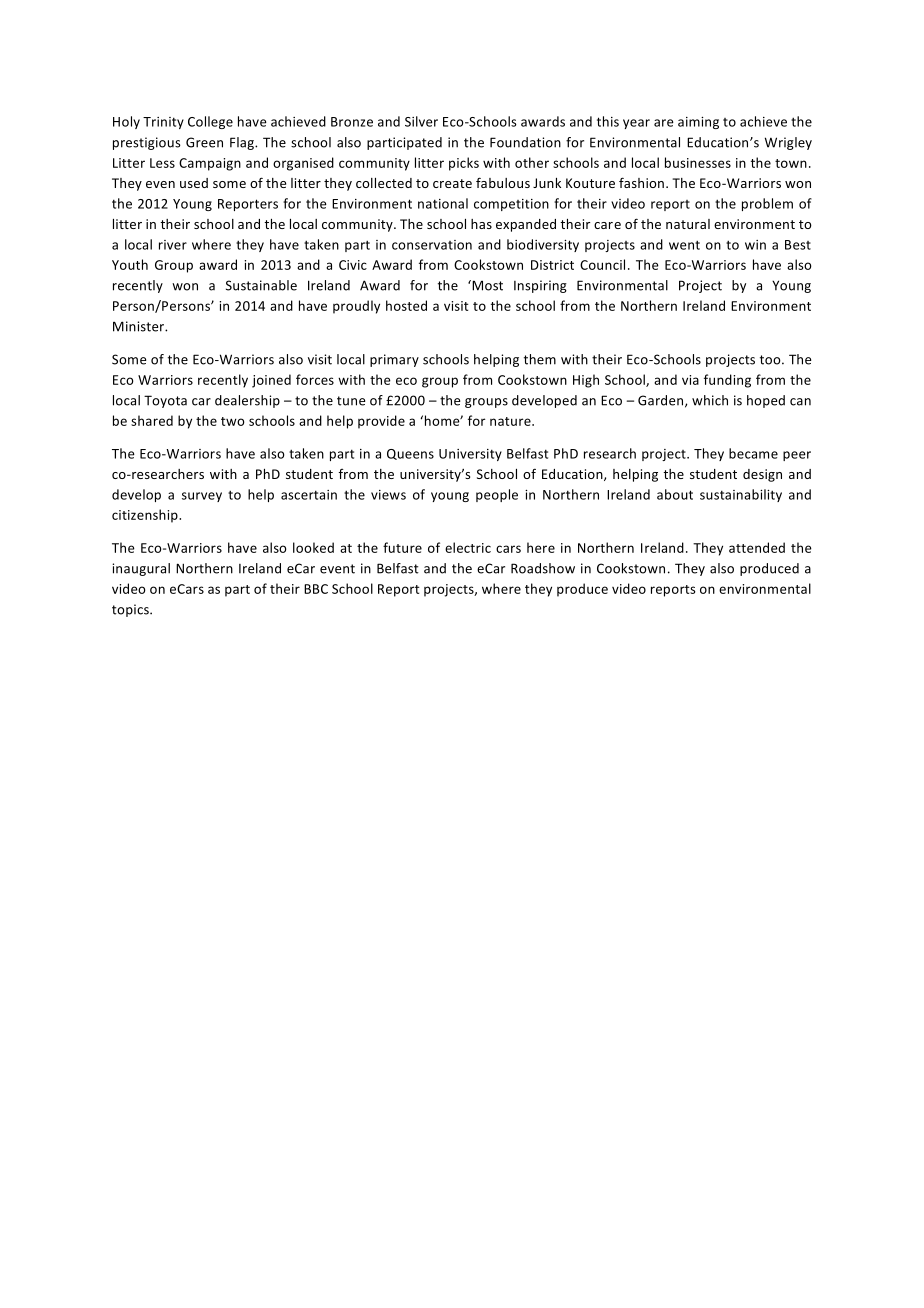  I want to click on funding, so click(727, 381).
